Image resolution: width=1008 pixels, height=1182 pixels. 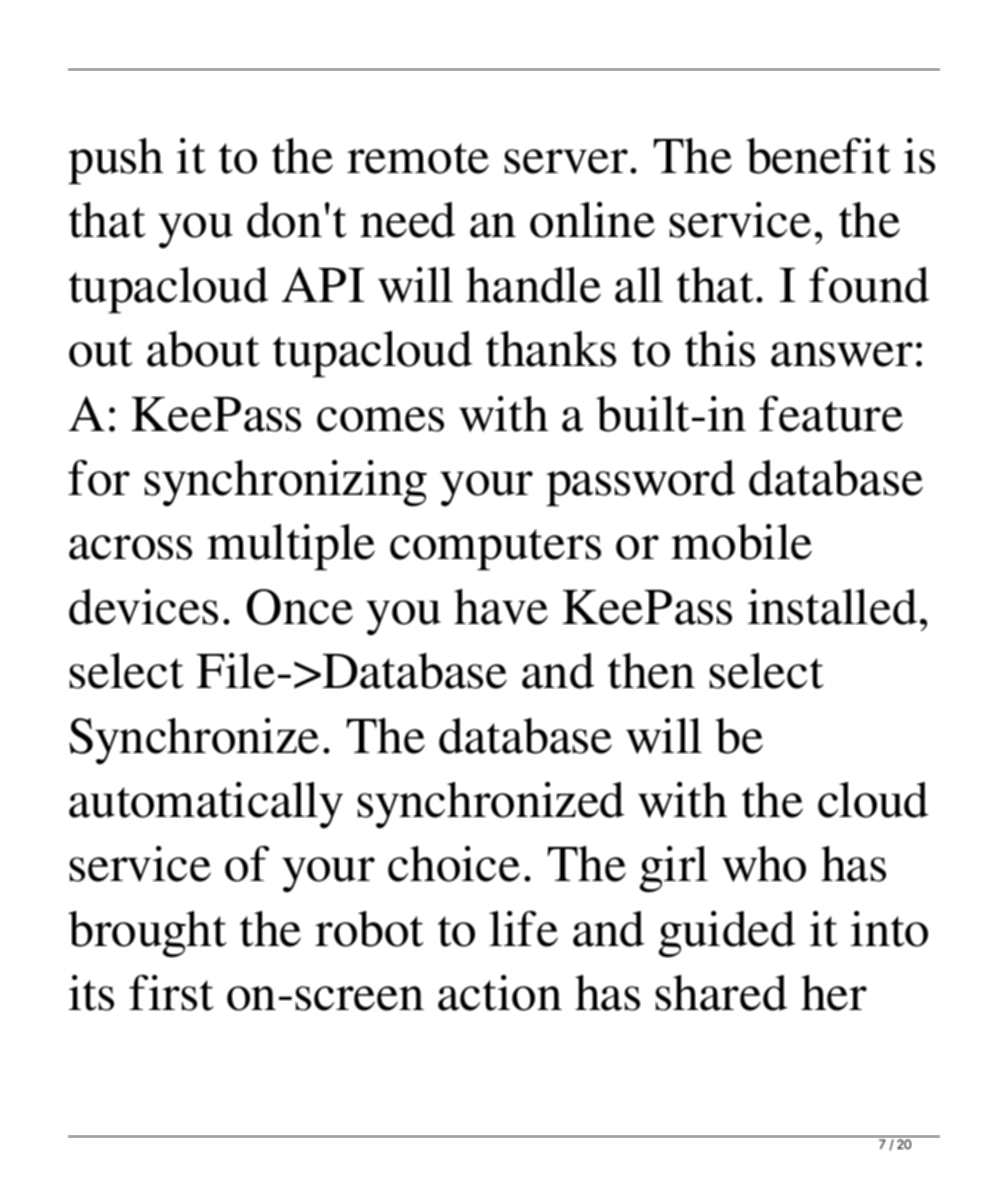 What do you see at coordinates (842, 354) in the screenshot?
I see `answer` at bounding box center [842, 354].
